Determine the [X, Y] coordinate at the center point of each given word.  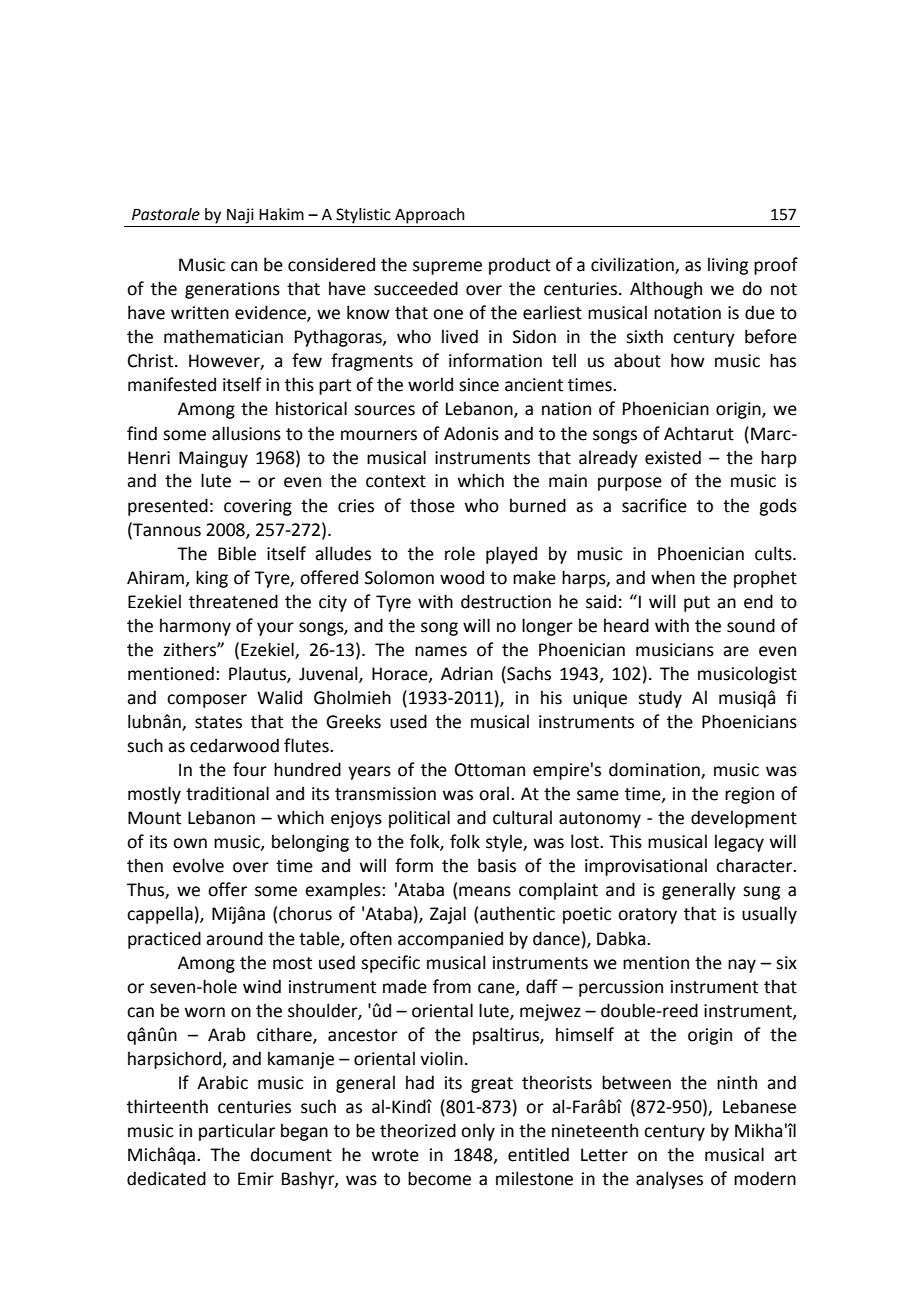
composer [207, 701]
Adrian [467, 673]
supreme [447, 268]
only [478, 1132]
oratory [647, 916]
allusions [246, 433]
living [728, 266]
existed [673, 457]
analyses [669, 1180]
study [660, 699]
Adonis [471, 433]
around [234, 938]
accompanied [450, 940]
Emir [256, 1178]
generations [232, 290]
